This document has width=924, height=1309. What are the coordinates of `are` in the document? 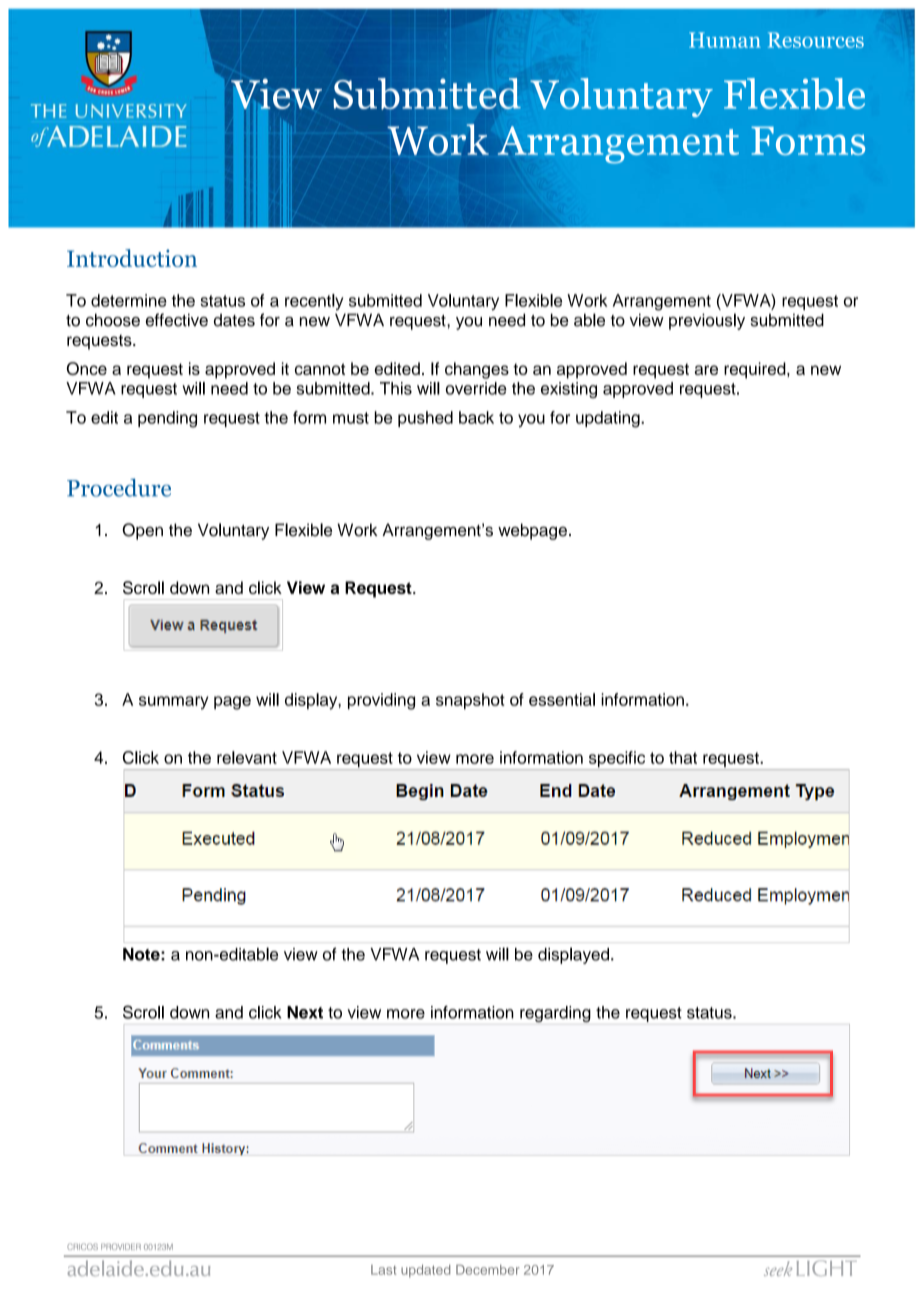 It's located at (706, 370).
